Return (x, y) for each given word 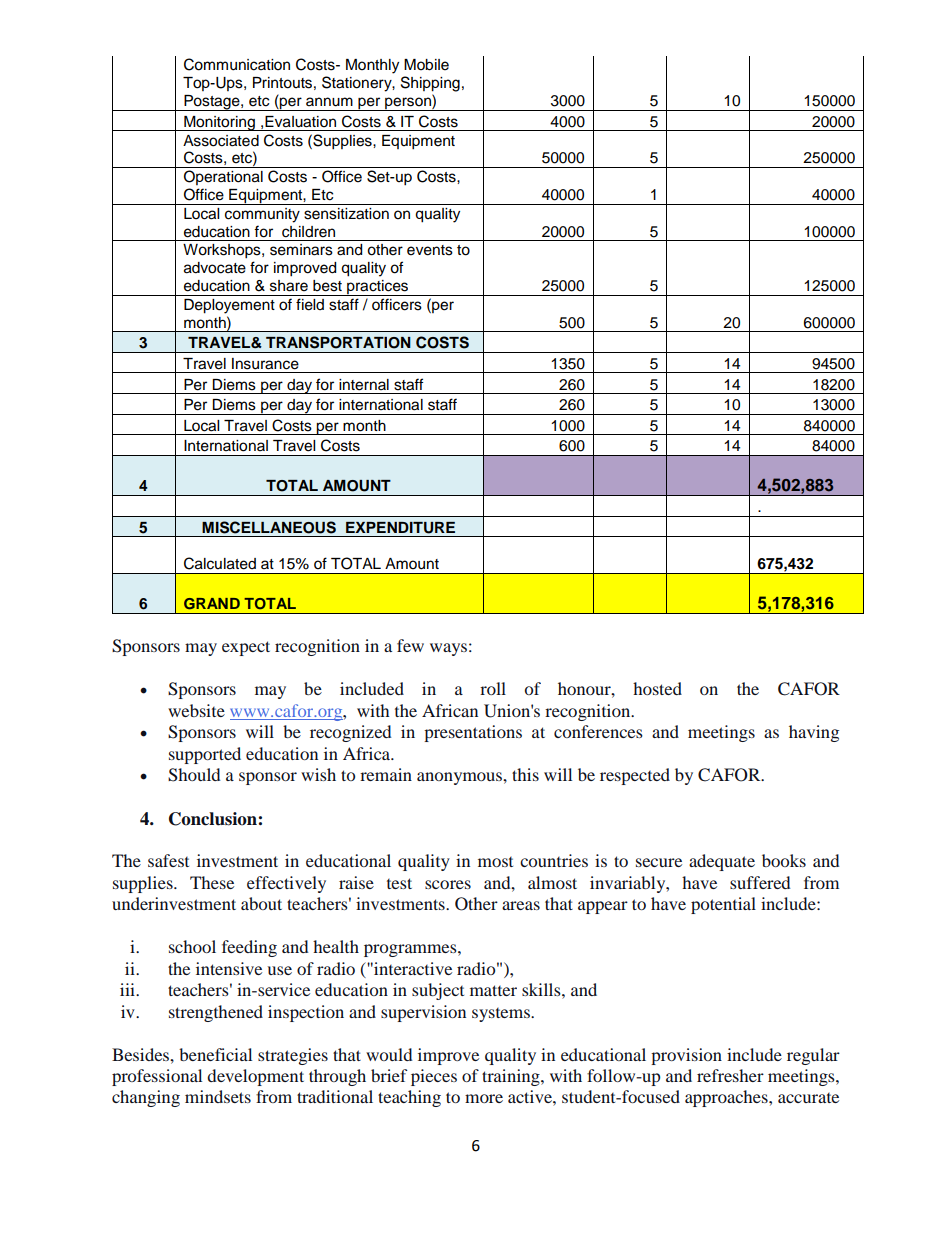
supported (205, 755)
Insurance (265, 364)
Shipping (430, 84)
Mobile (426, 65)
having (814, 733)
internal (364, 385)
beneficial (215, 1054)
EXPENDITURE (400, 528)
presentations (473, 733)
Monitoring (219, 123)
